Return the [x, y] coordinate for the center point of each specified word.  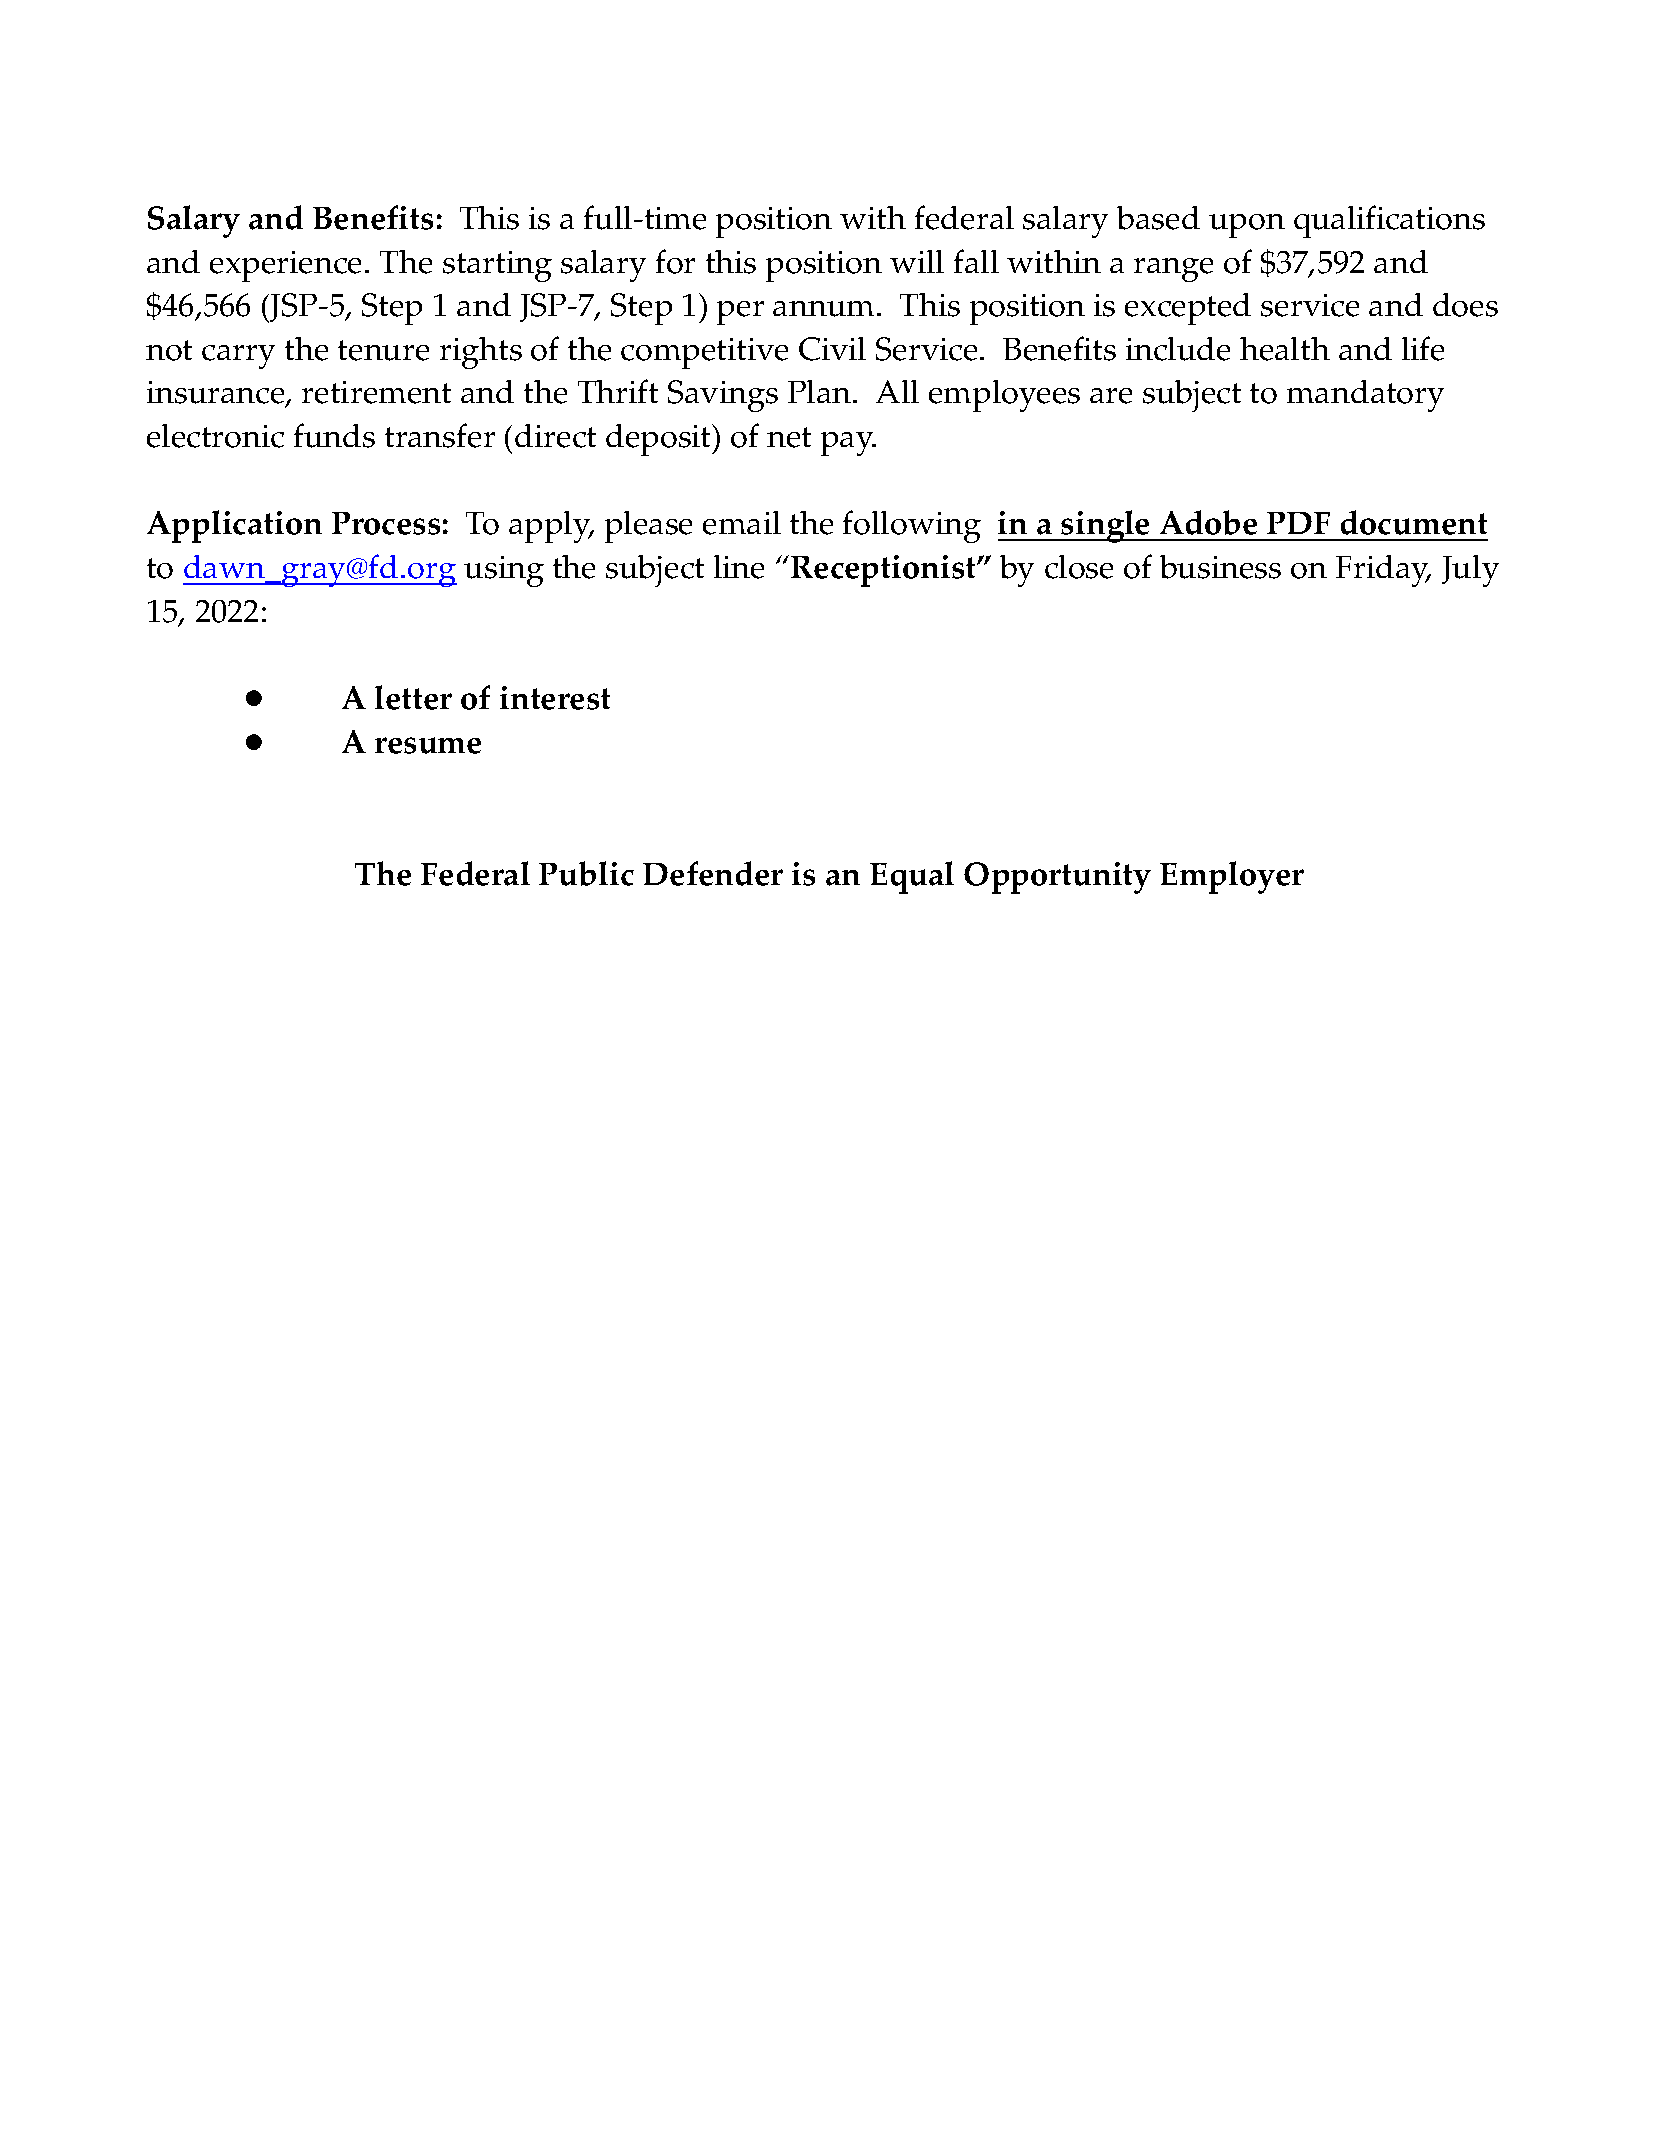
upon [1247, 226]
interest [555, 698]
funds [334, 435]
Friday [1383, 571]
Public [586, 873]
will [917, 261]
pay [848, 444]
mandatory [1365, 396]
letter [413, 697]
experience [285, 266]
